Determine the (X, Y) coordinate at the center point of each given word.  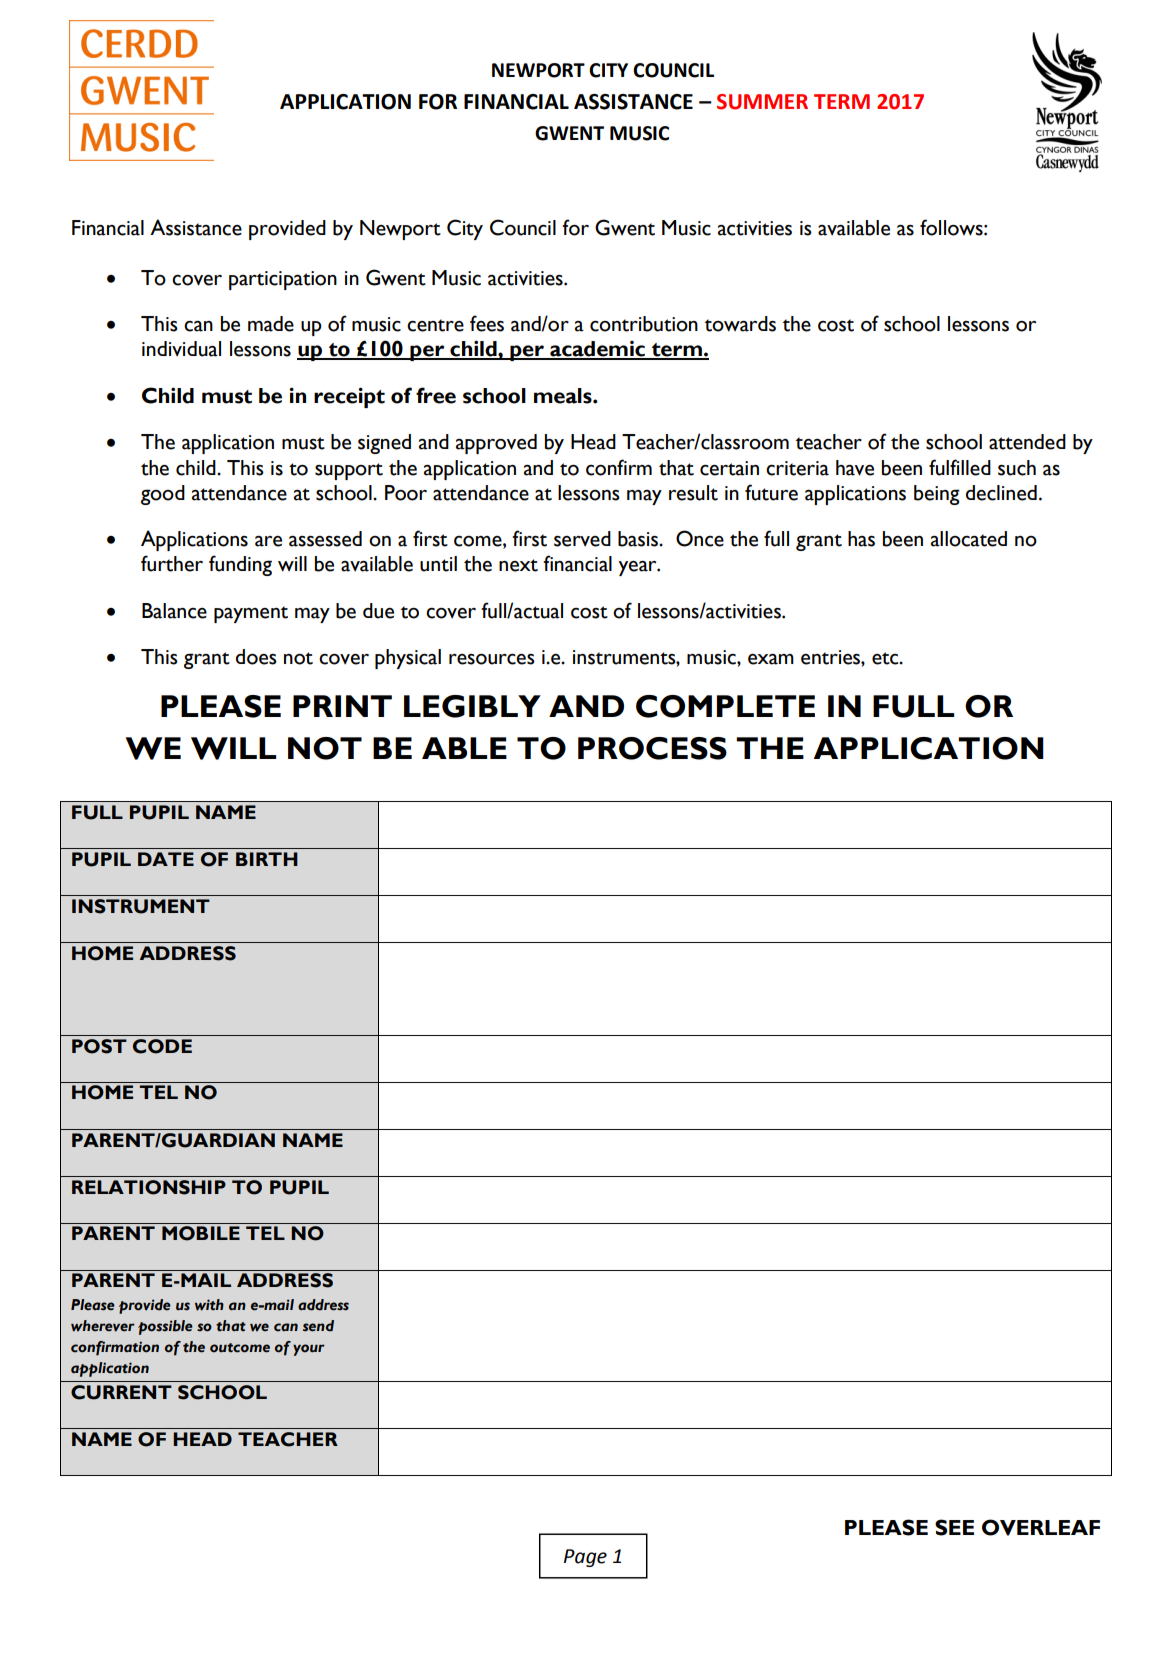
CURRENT (121, 1392)
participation (283, 280)
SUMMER (762, 102)
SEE (954, 1527)
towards (740, 324)
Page (585, 1558)
